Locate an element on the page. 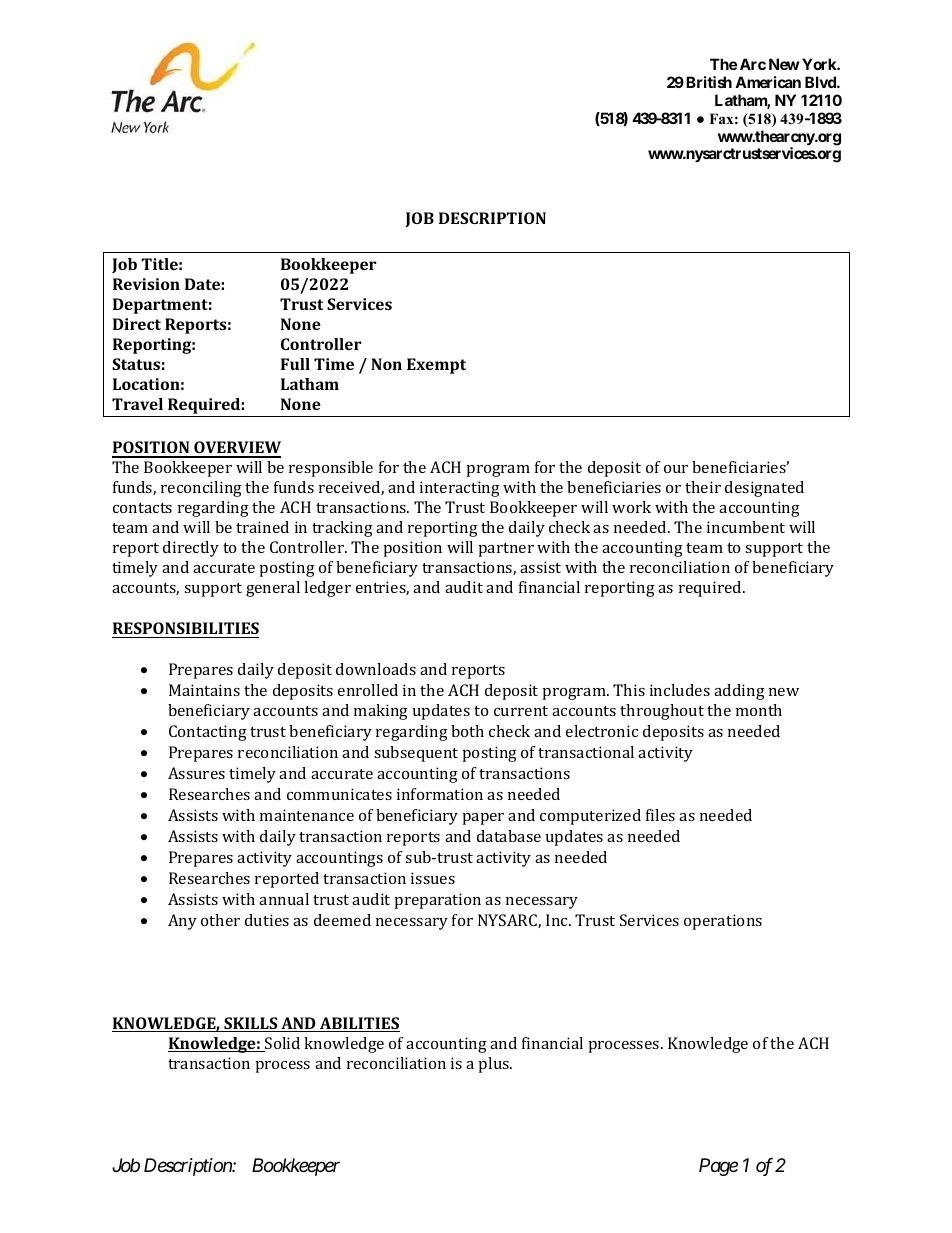 This page has width=952, height=1233. designated is located at coordinates (764, 489).
